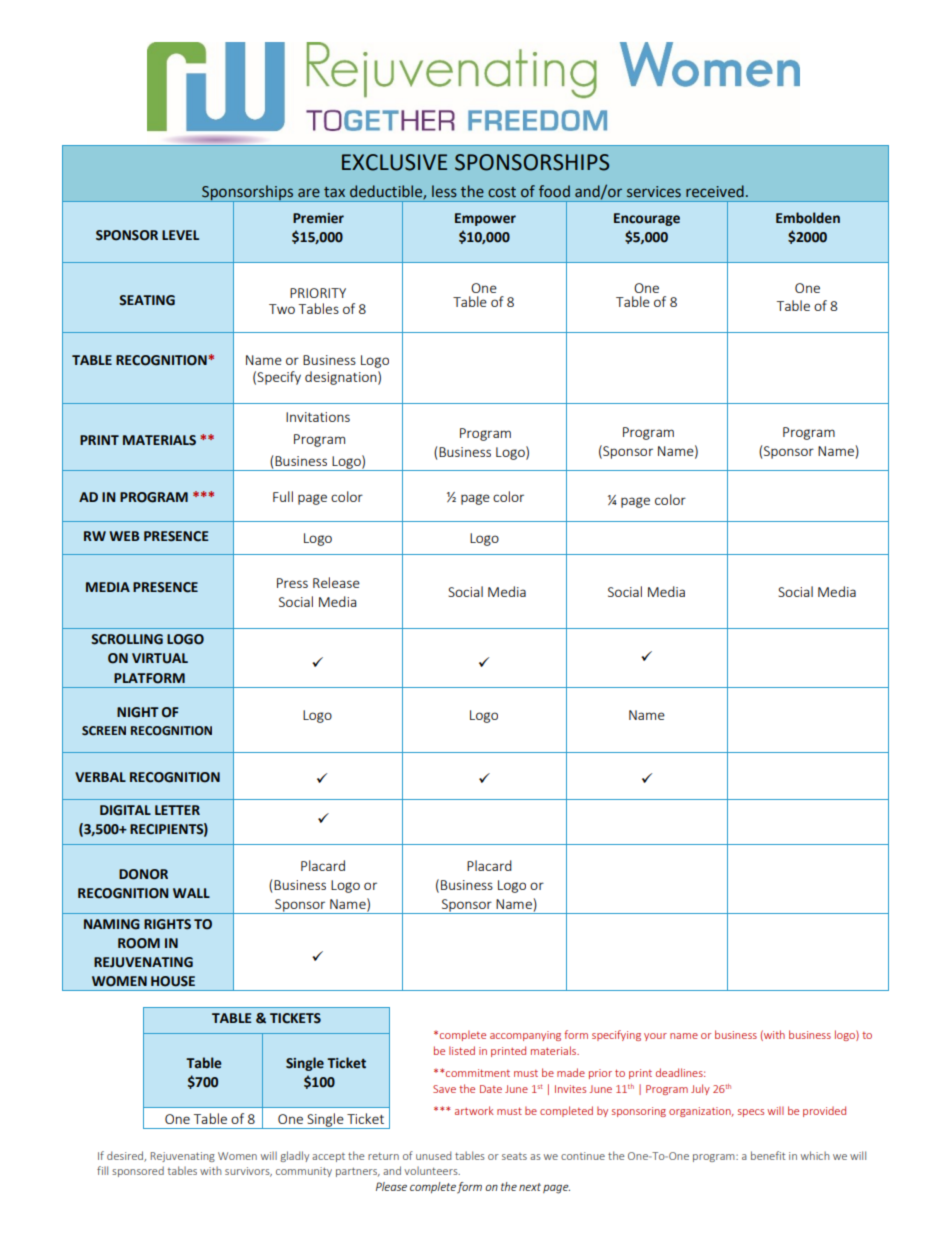  Describe the element at coordinates (160, 658) in the image. I see `VIRTUAL` at that location.
